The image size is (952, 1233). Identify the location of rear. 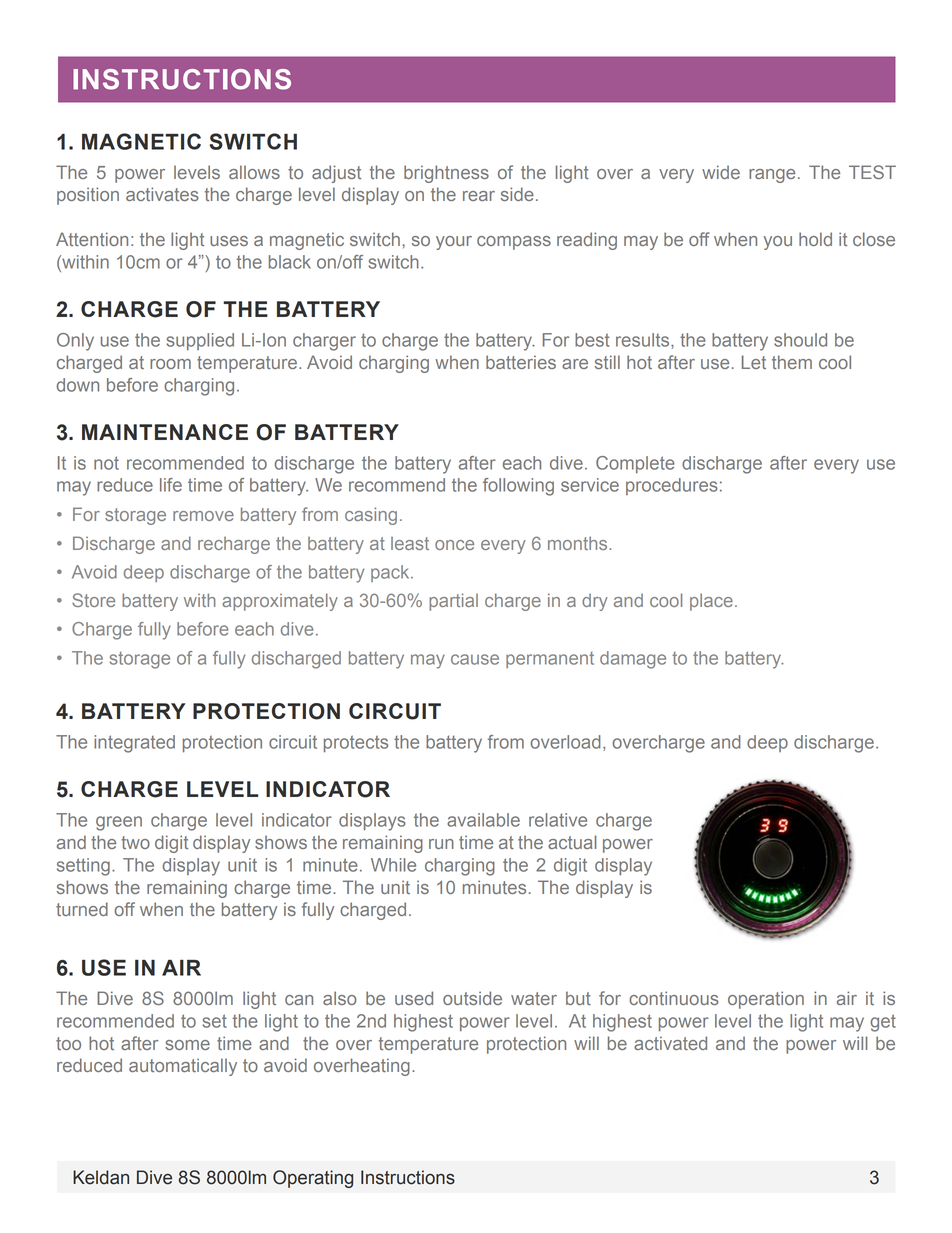
(479, 196).
